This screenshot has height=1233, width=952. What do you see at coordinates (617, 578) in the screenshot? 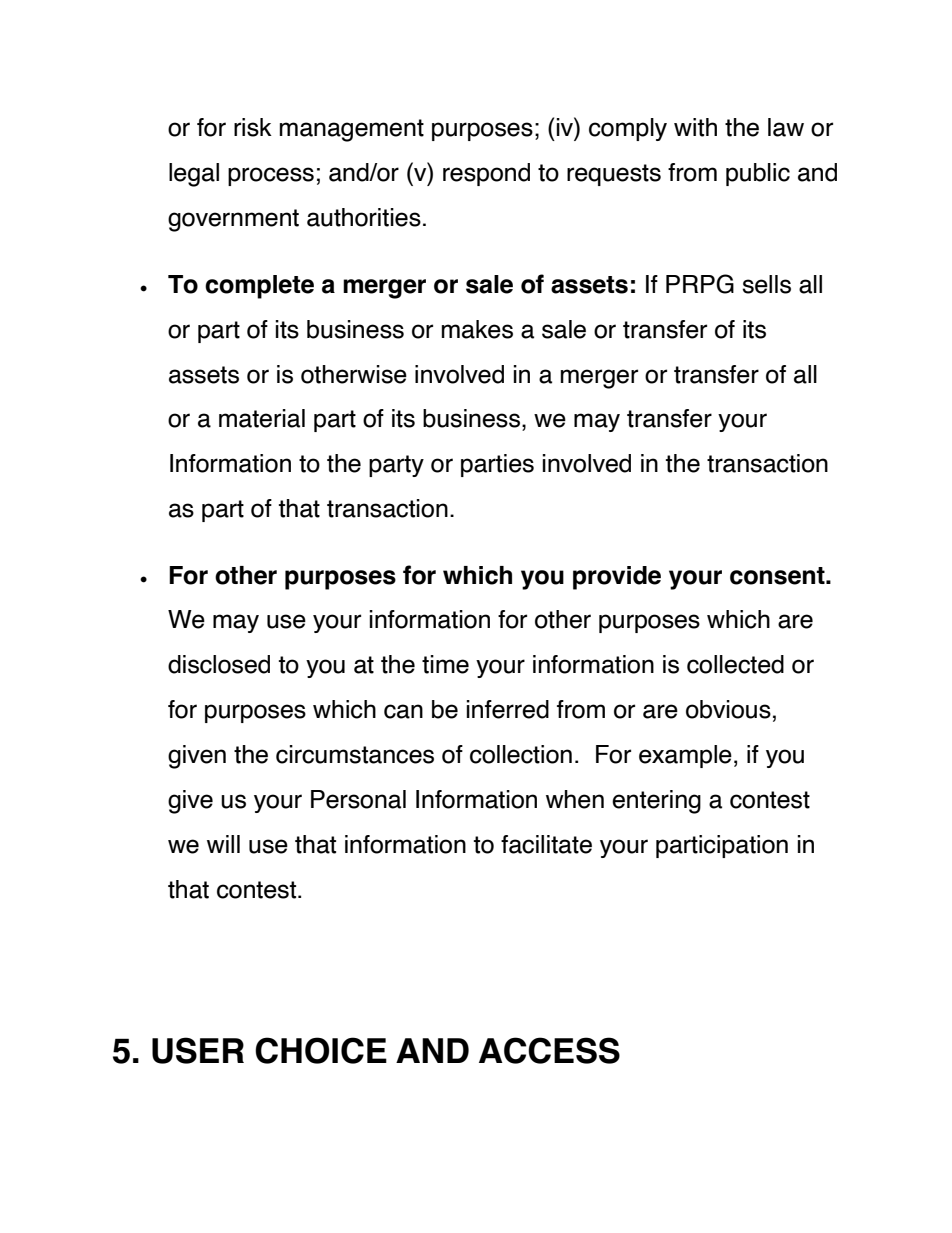
I see `provide` at bounding box center [617, 578].
